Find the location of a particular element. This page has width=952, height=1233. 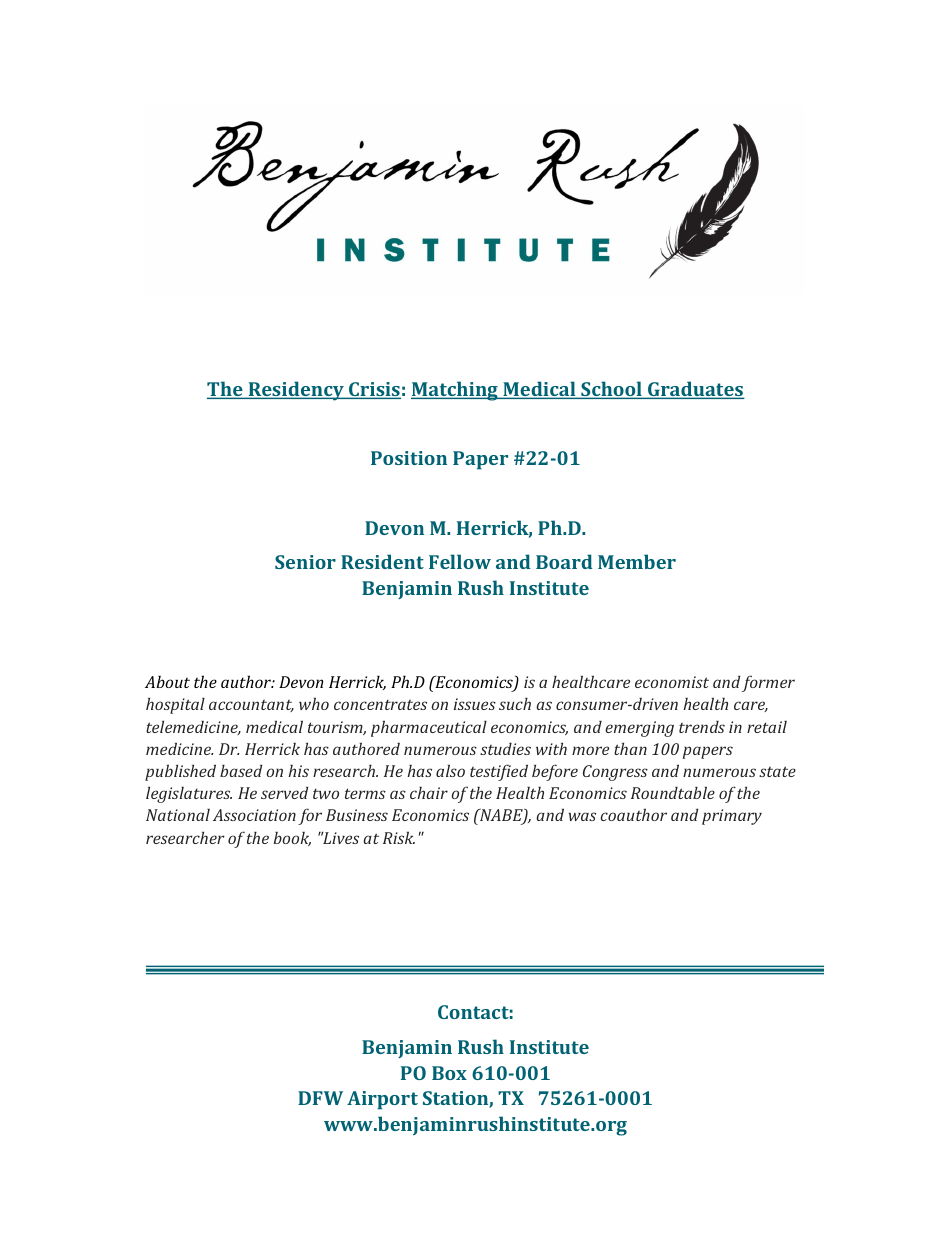

DFW is located at coordinates (320, 1098).
